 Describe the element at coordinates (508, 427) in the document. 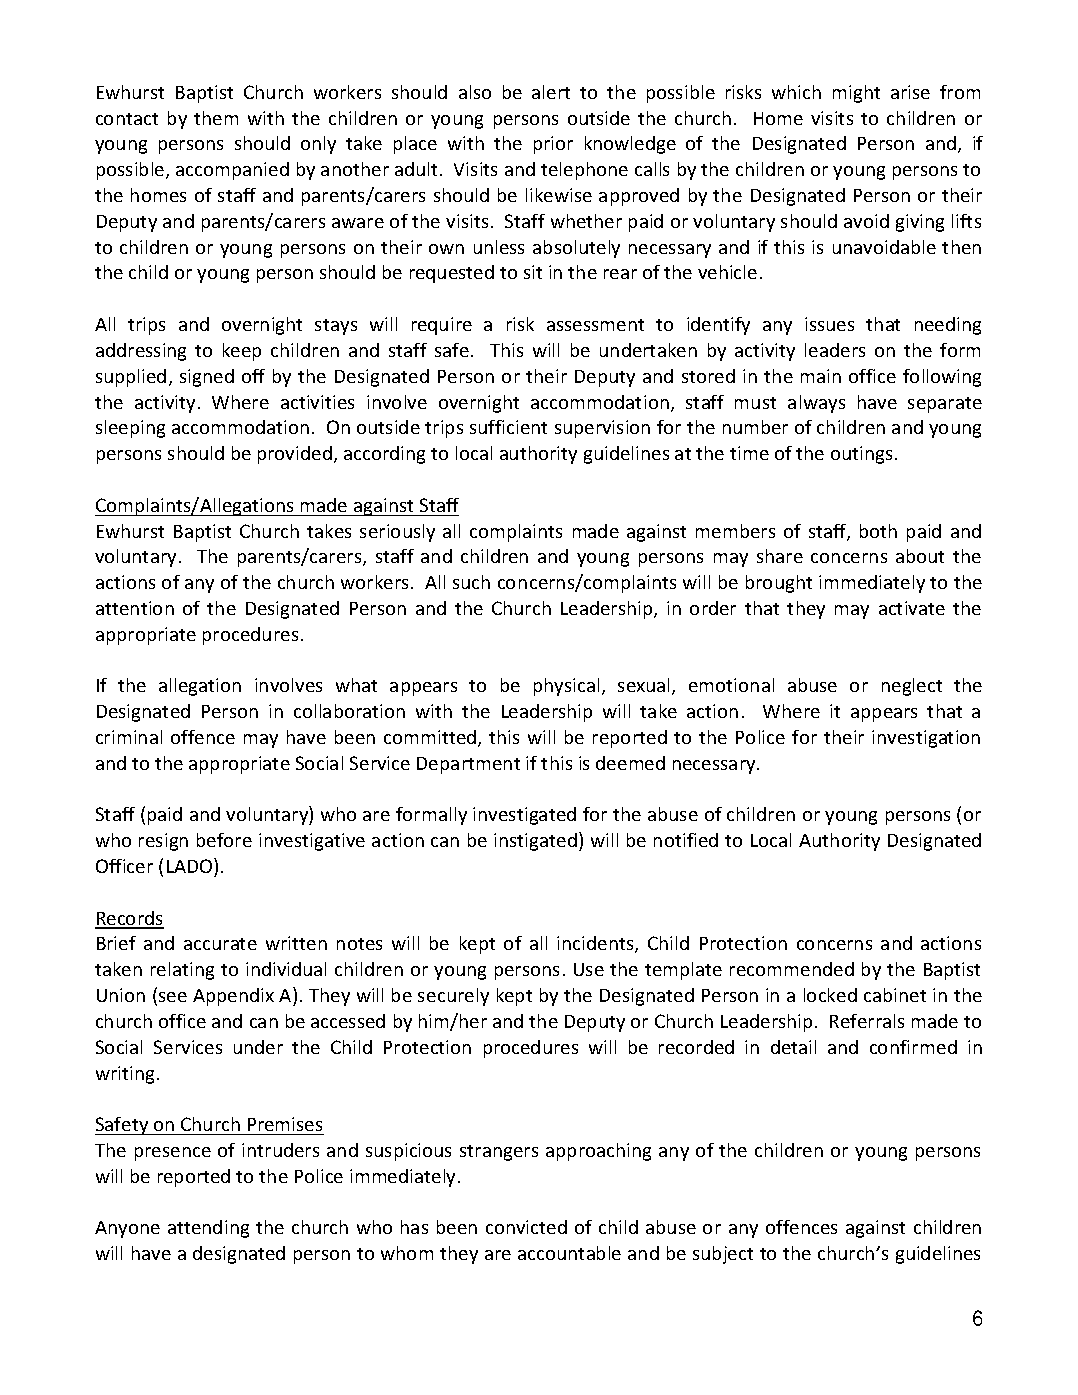

I see `sufficient` at that location.
